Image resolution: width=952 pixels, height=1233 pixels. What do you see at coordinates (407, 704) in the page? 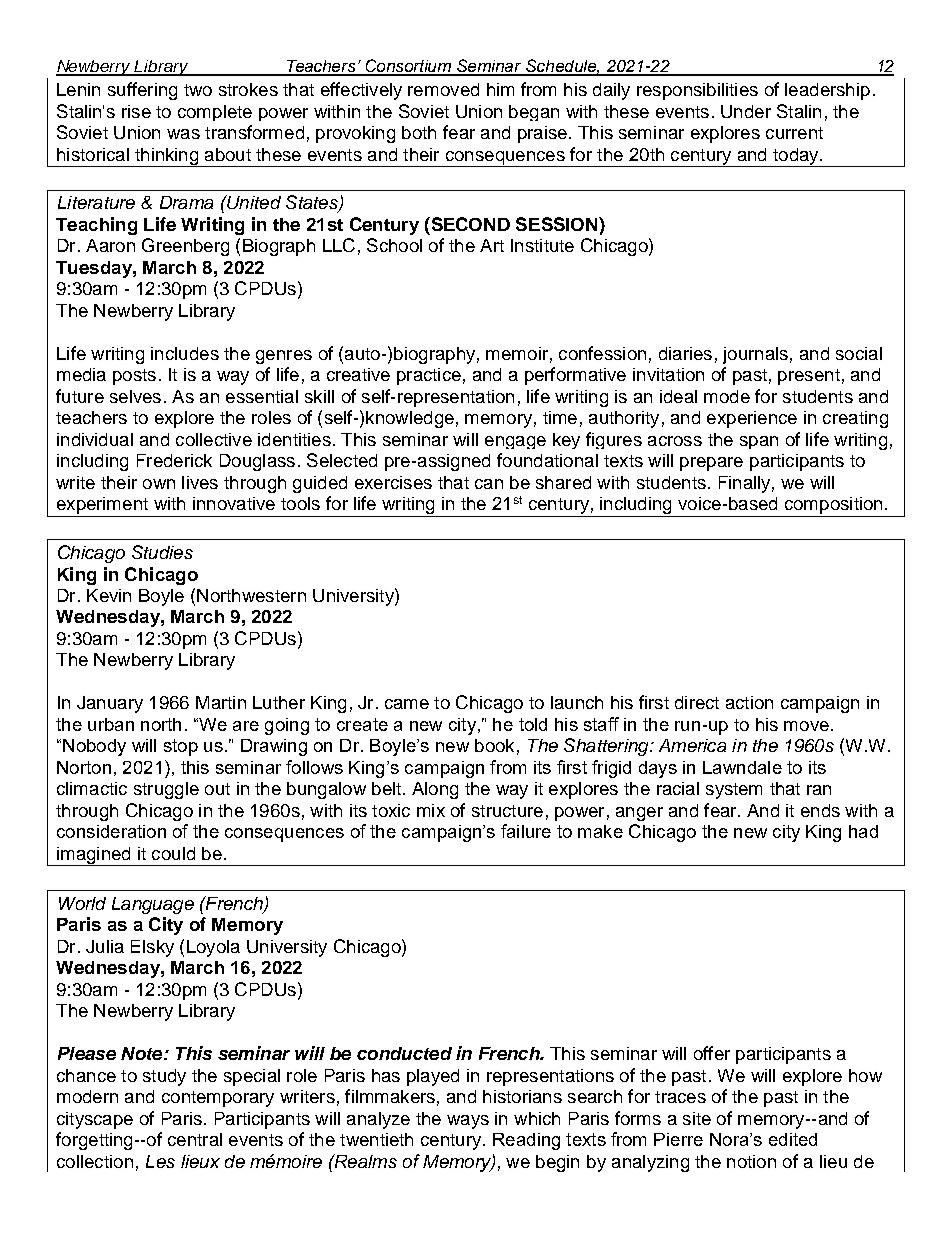
I see `came` at bounding box center [407, 704].
